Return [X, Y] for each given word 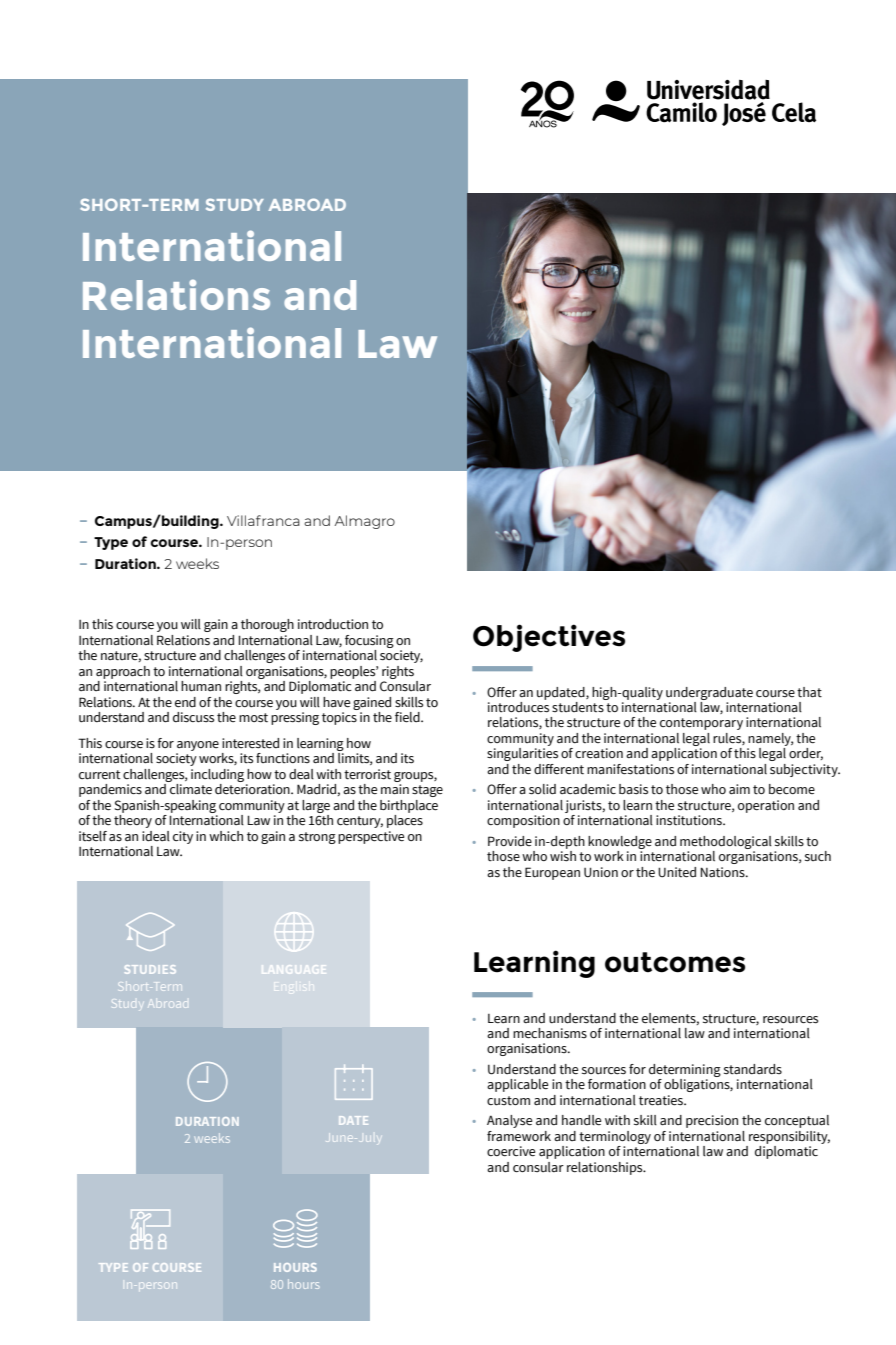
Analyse [509, 1121]
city [183, 837]
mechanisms [550, 1033]
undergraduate [709, 693]
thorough [267, 625]
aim [739, 789]
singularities [522, 754]
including [217, 775]
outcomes [675, 962]
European [552, 873]
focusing [369, 643]
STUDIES [150, 969]
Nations [723, 872]
